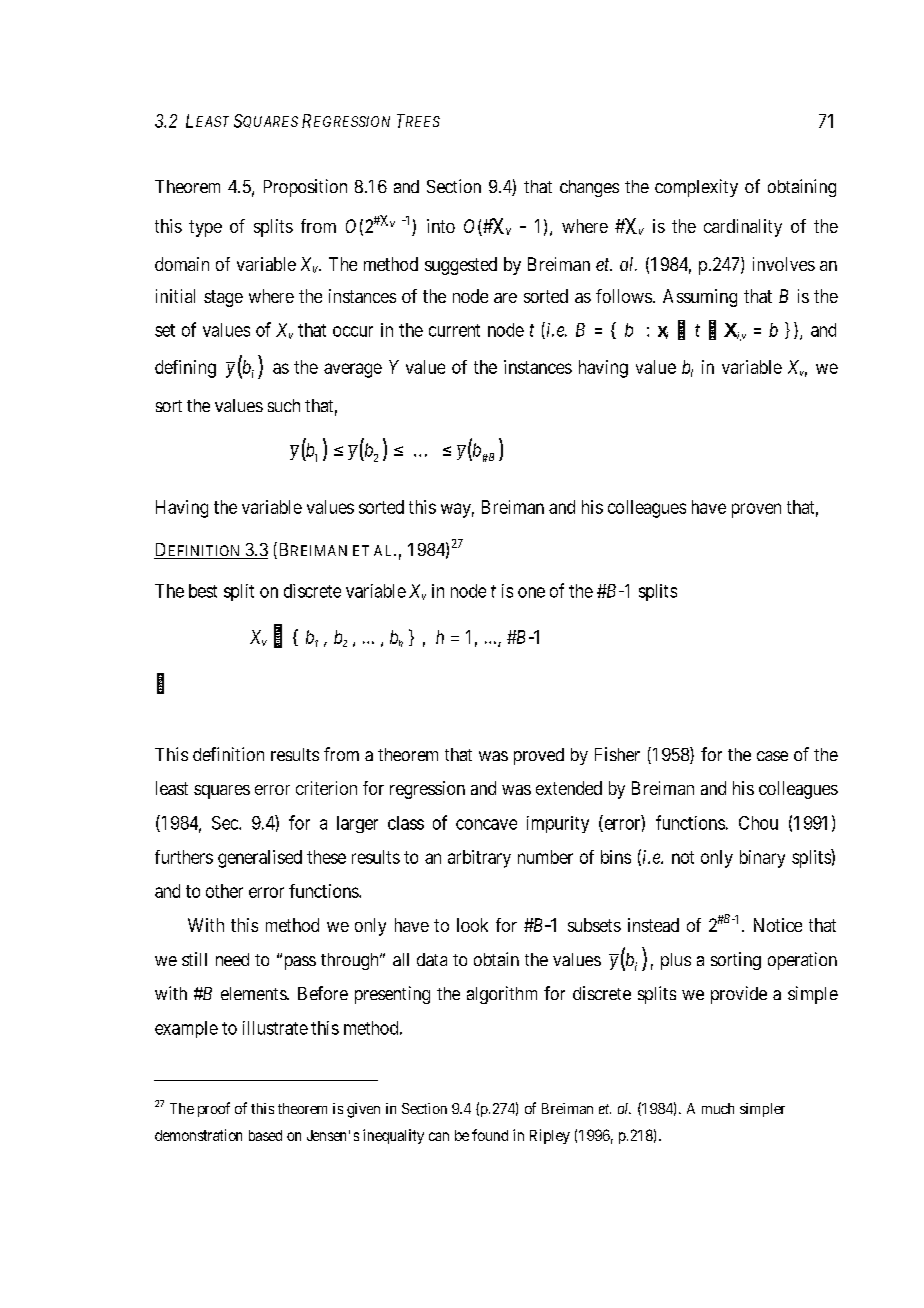  Describe the element at coordinates (743, 228) in the screenshot. I see `cardinality` at that location.
